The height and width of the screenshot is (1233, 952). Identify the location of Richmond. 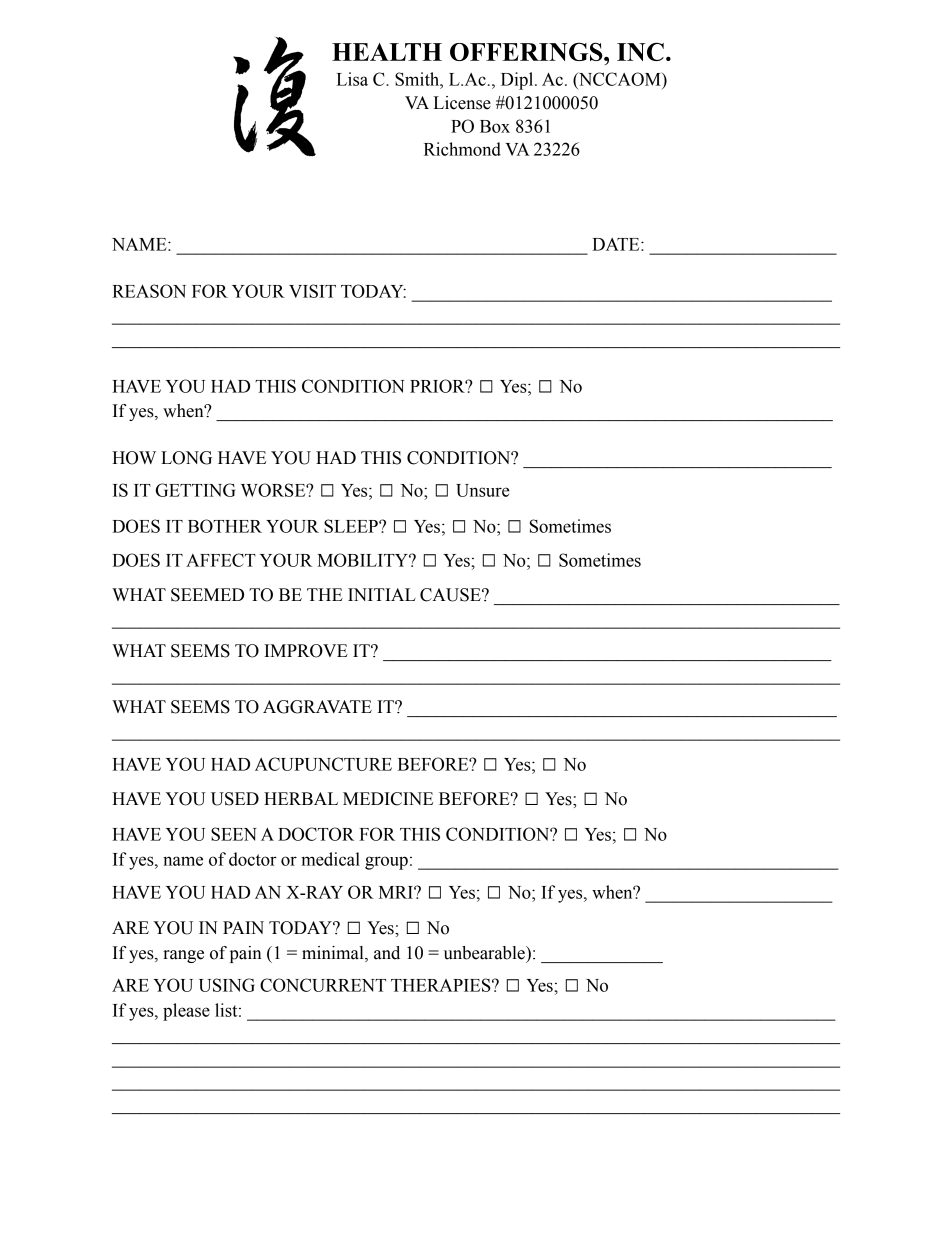
(462, 149).
